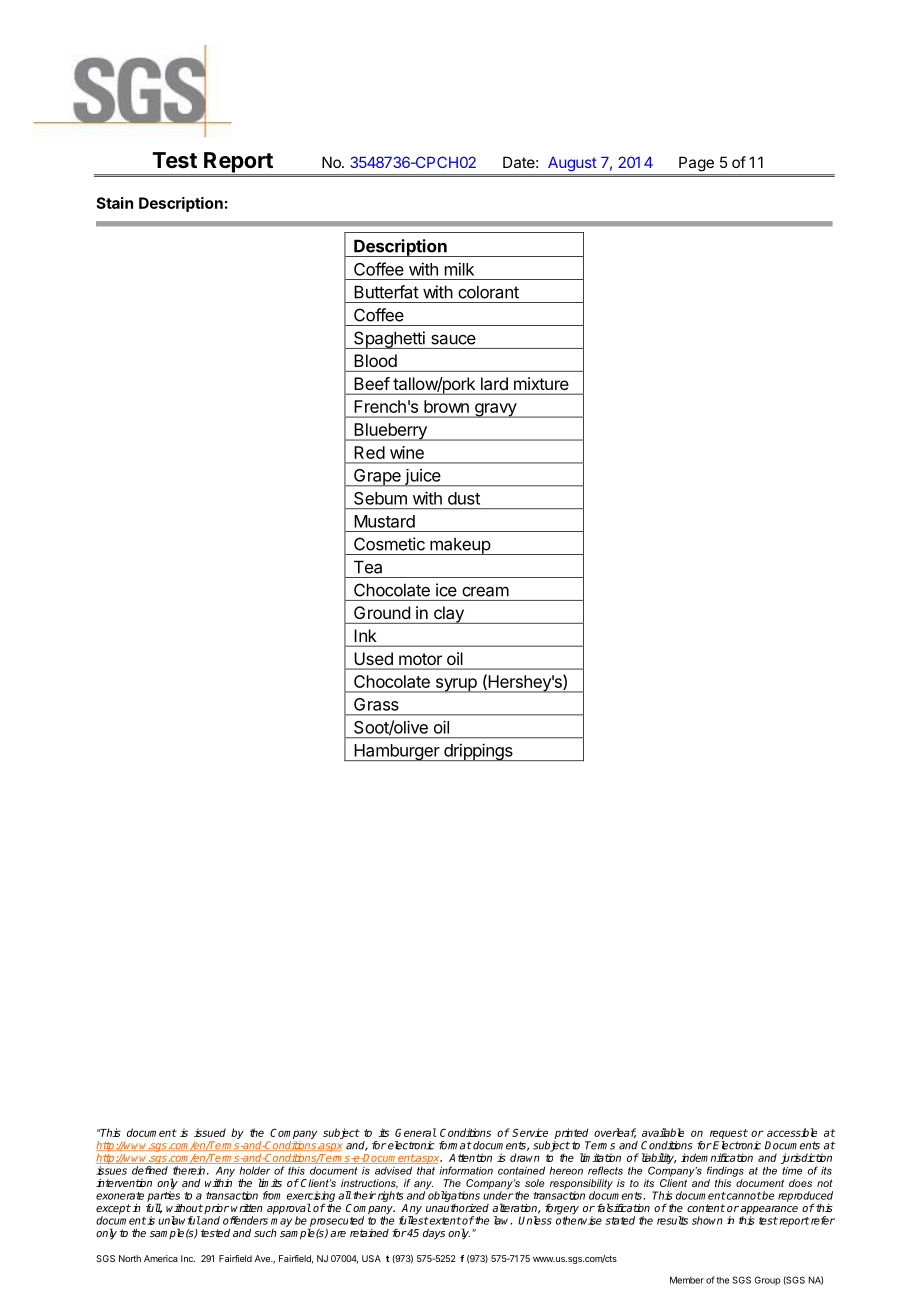 Image resolution: width=924 pixels, height=1307 pixels. Describe the element at coordinates (485, 591) in the screenshot. I see `cream` at that location.
